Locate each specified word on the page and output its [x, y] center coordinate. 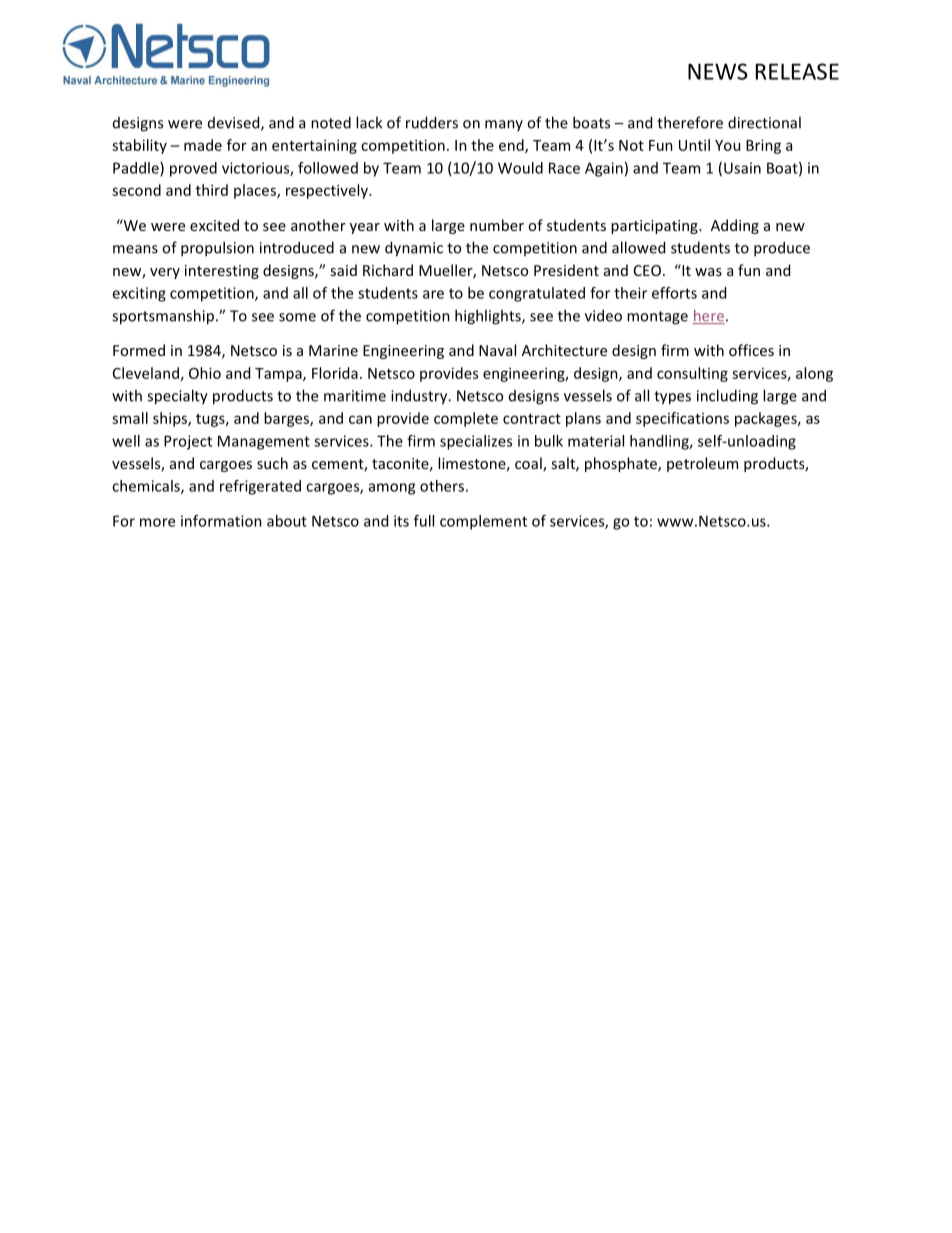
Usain [742, 168]
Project [188, 442]
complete [466, 419]
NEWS [718, 71]
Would [520, 168]
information [221, 521]
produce [782, 249]
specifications [682, 419]
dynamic [414, 249]
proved [193, 169]
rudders [432, 122]
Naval [497, 350]
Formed [139, 350]
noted [331, 122]
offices [751, 350]
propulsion [217, 249]
